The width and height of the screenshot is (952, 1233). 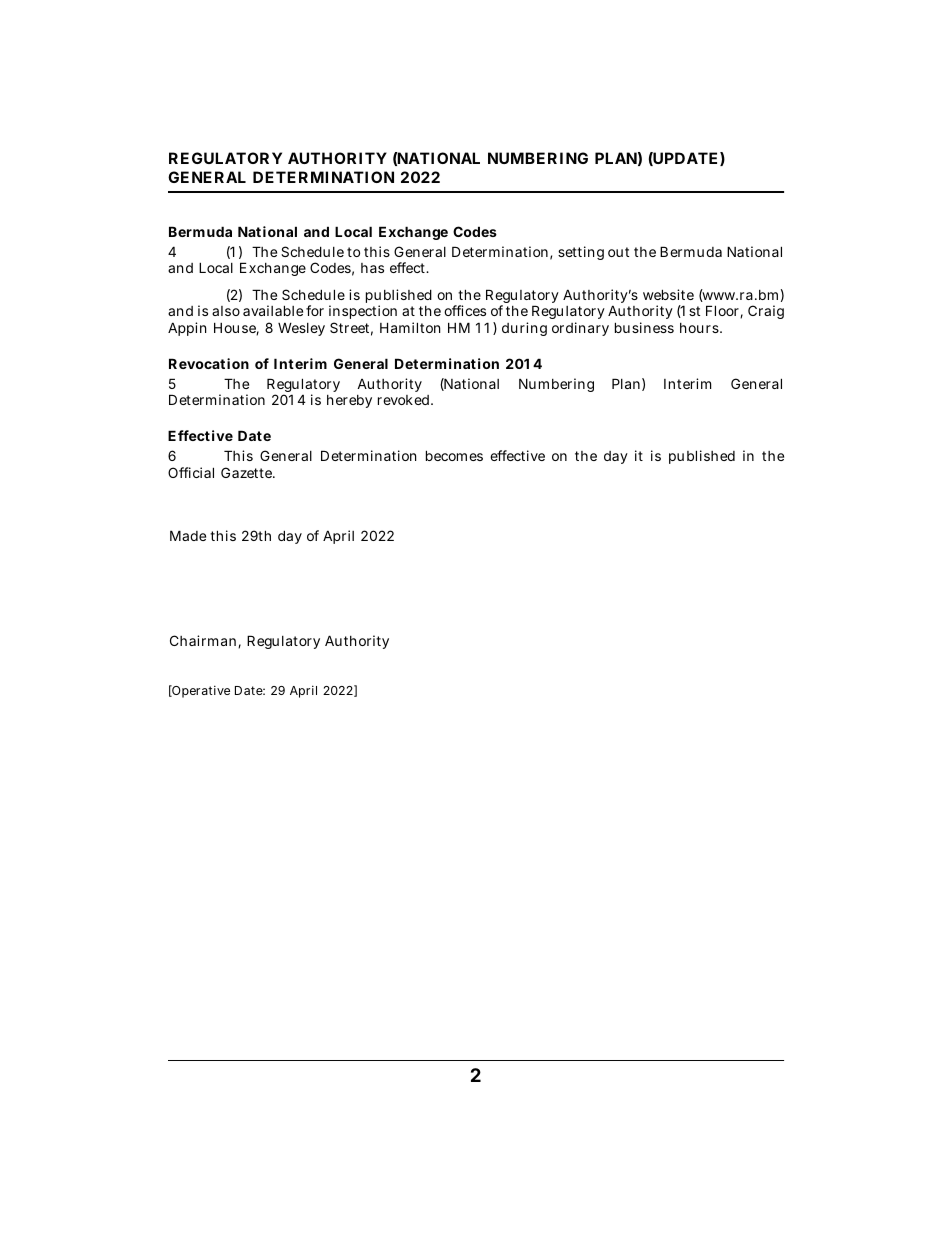 What do you see at coordinates (581, 253) in the screenshot?
I see `setting` at bounding box center [581, 253].
